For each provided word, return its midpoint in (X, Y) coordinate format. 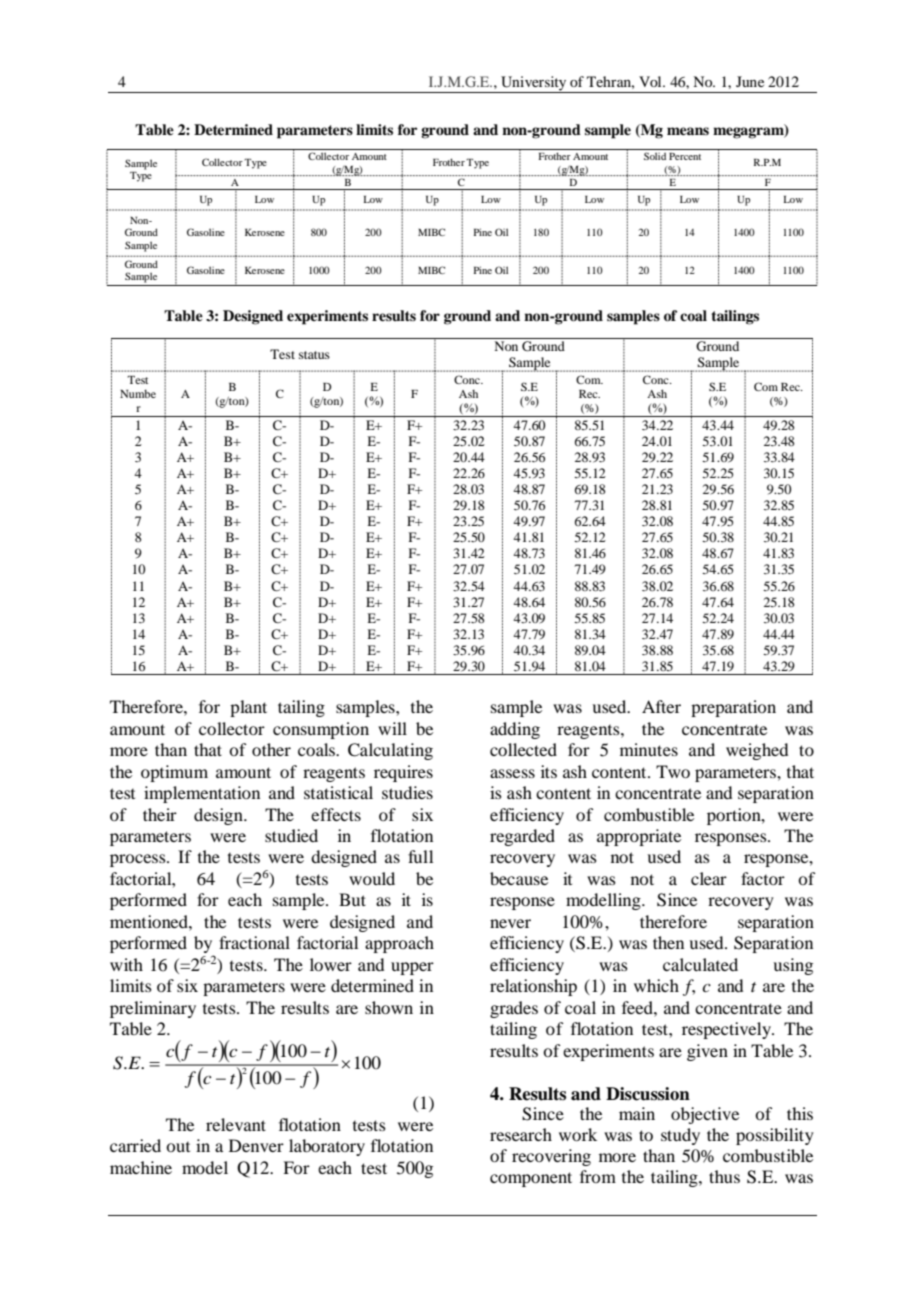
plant (248, 708)
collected (523, 749)
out (178, 1147)
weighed (757, 751)
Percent (685, 156)
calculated (700, 964)
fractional (254, 942)
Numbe (138, 393)
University (534, 84)
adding (515, 730)
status (314, 355)
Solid (655, 156)
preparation (733, 708)
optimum (174, 773)
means (688, 131)
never (510, 923)
